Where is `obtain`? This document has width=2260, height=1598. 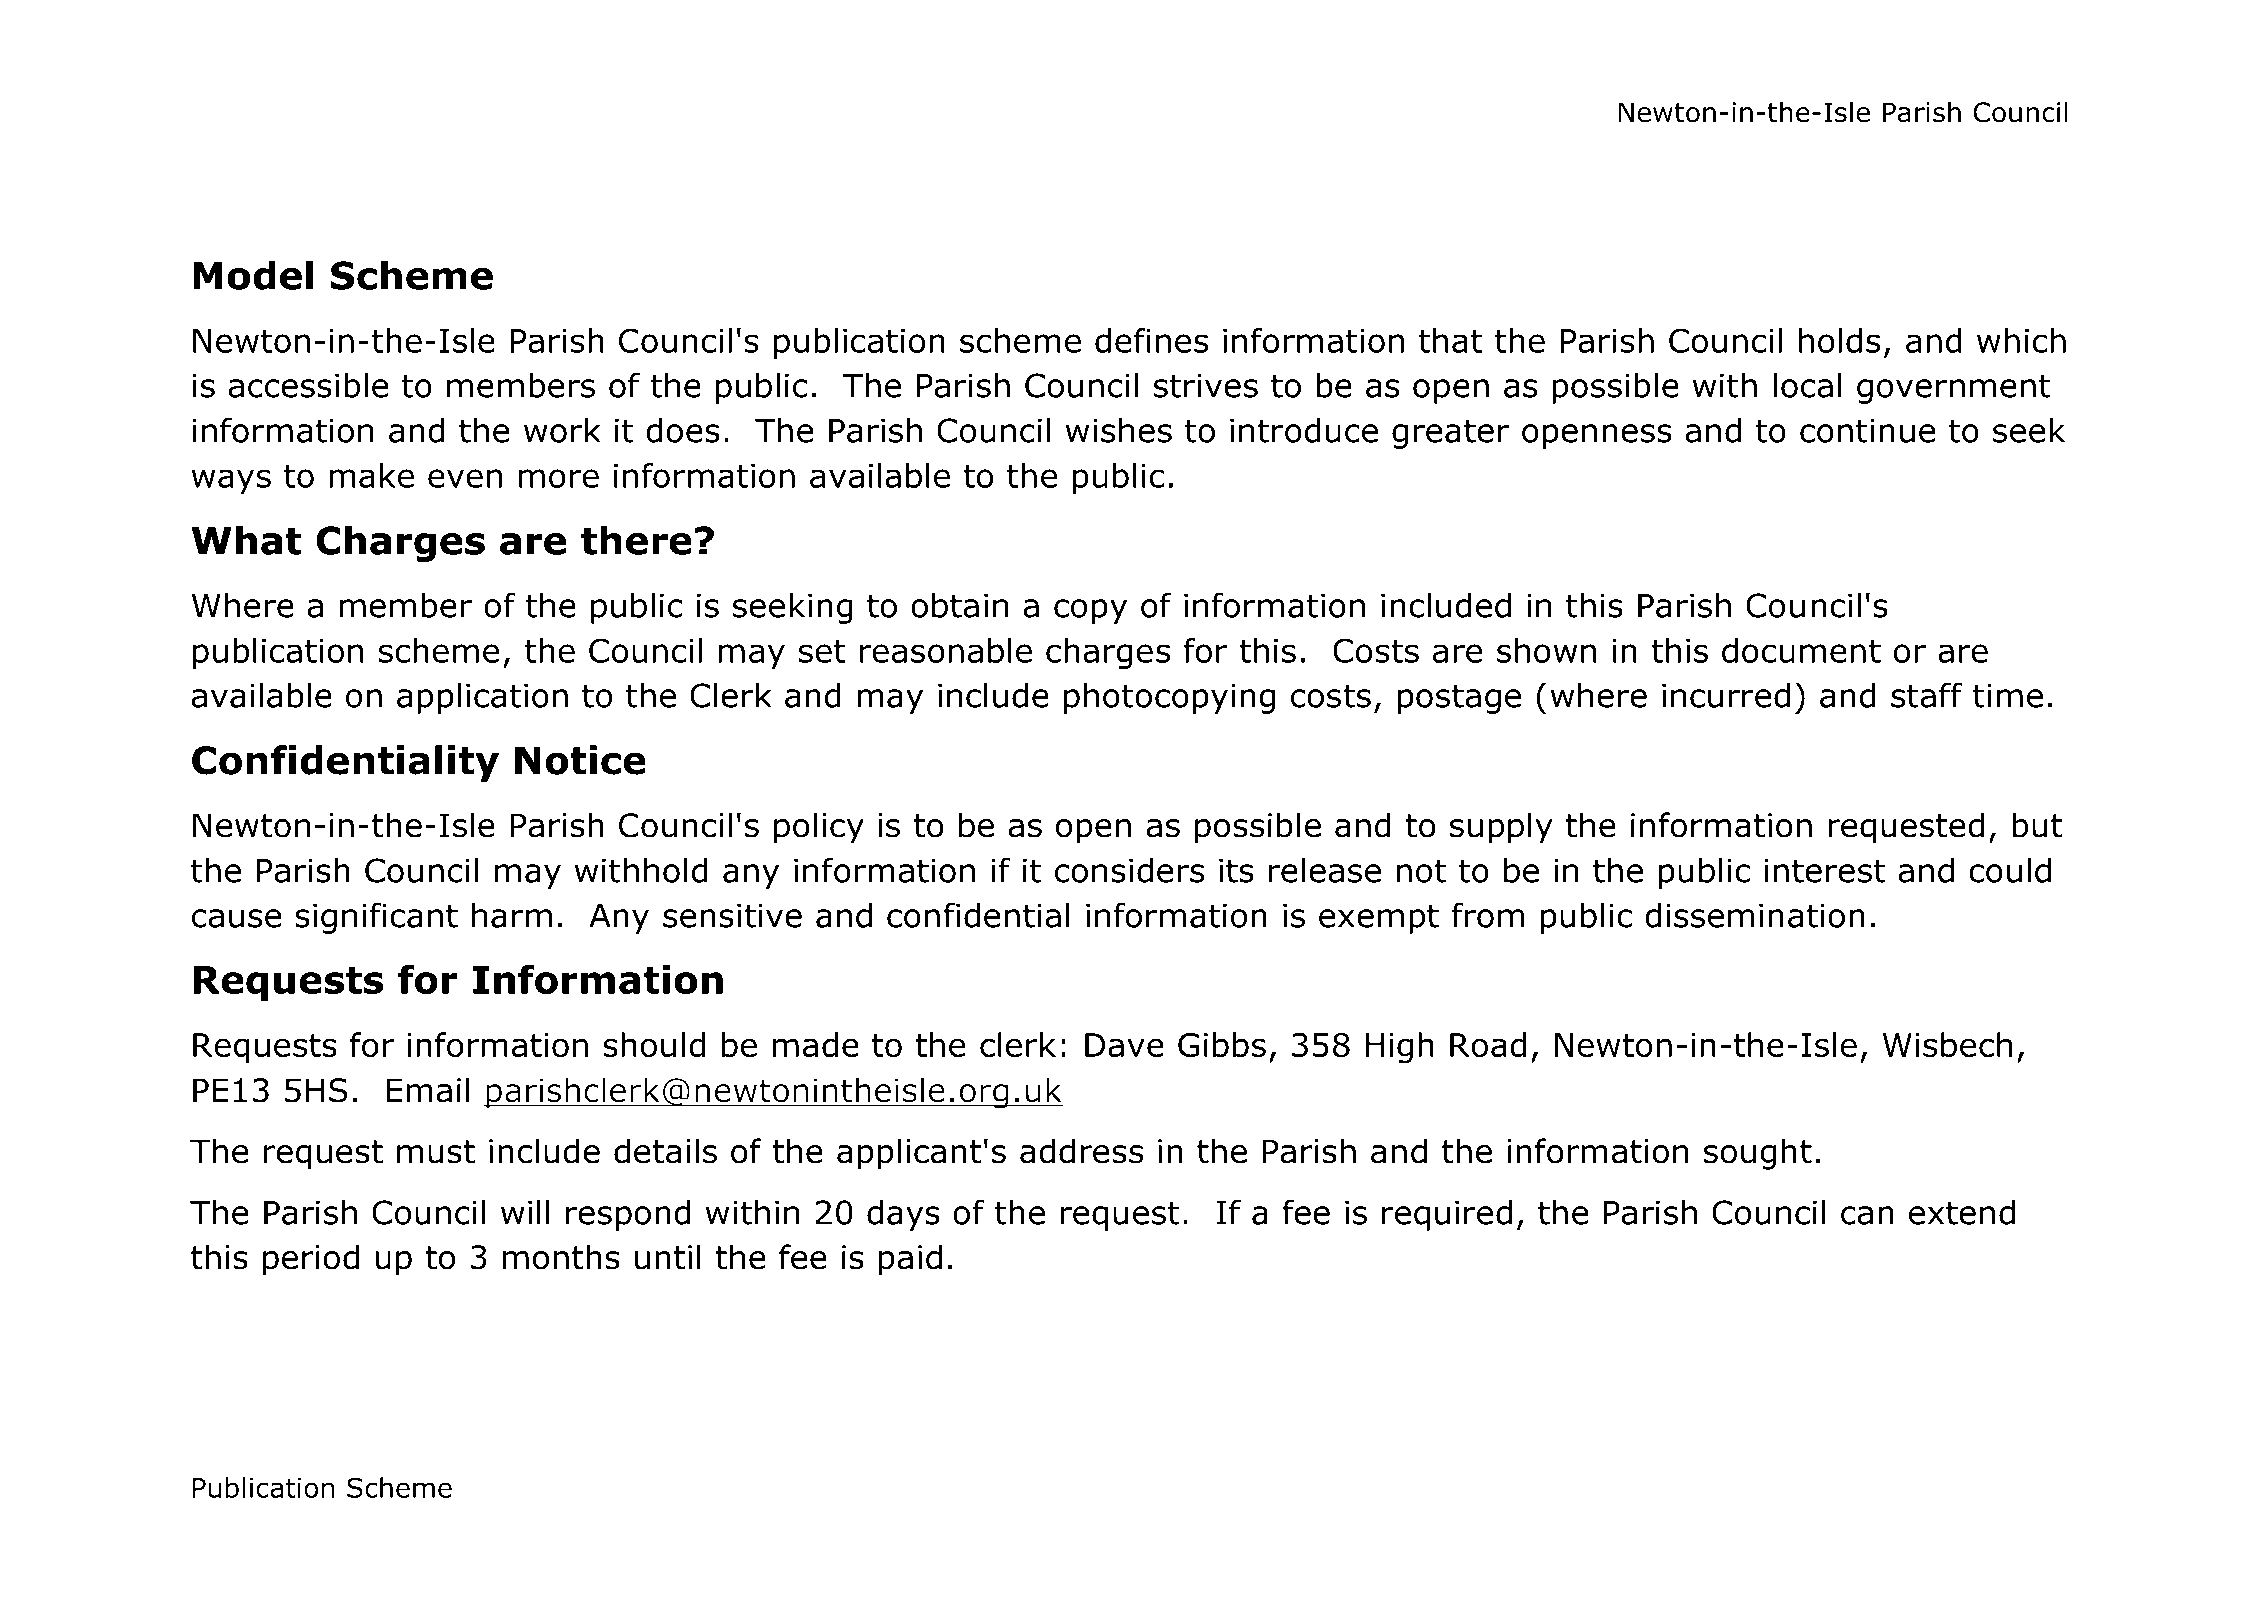 obtain is located at coordinates (959, 605).
